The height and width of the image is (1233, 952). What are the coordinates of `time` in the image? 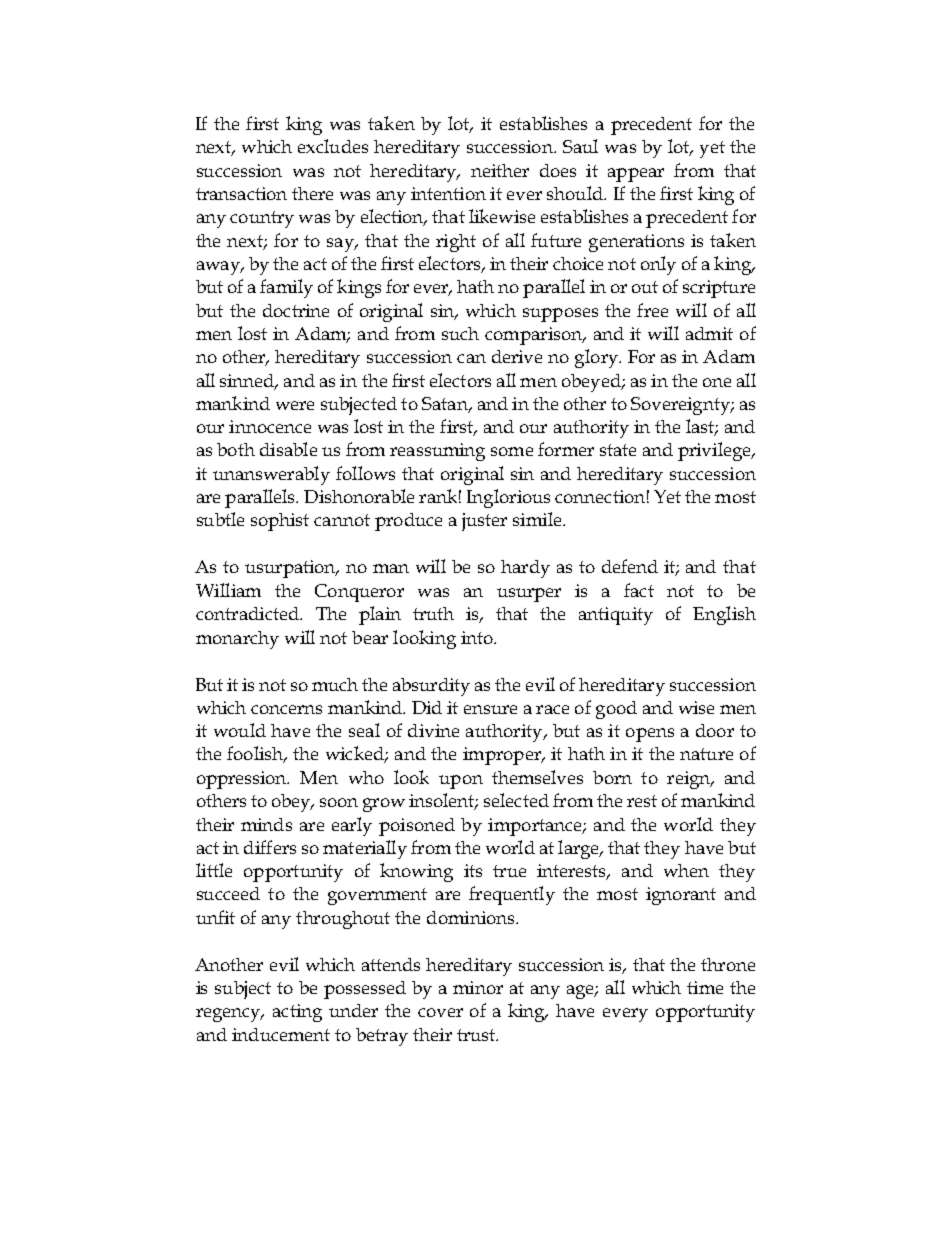 It's located at (705, 987).
